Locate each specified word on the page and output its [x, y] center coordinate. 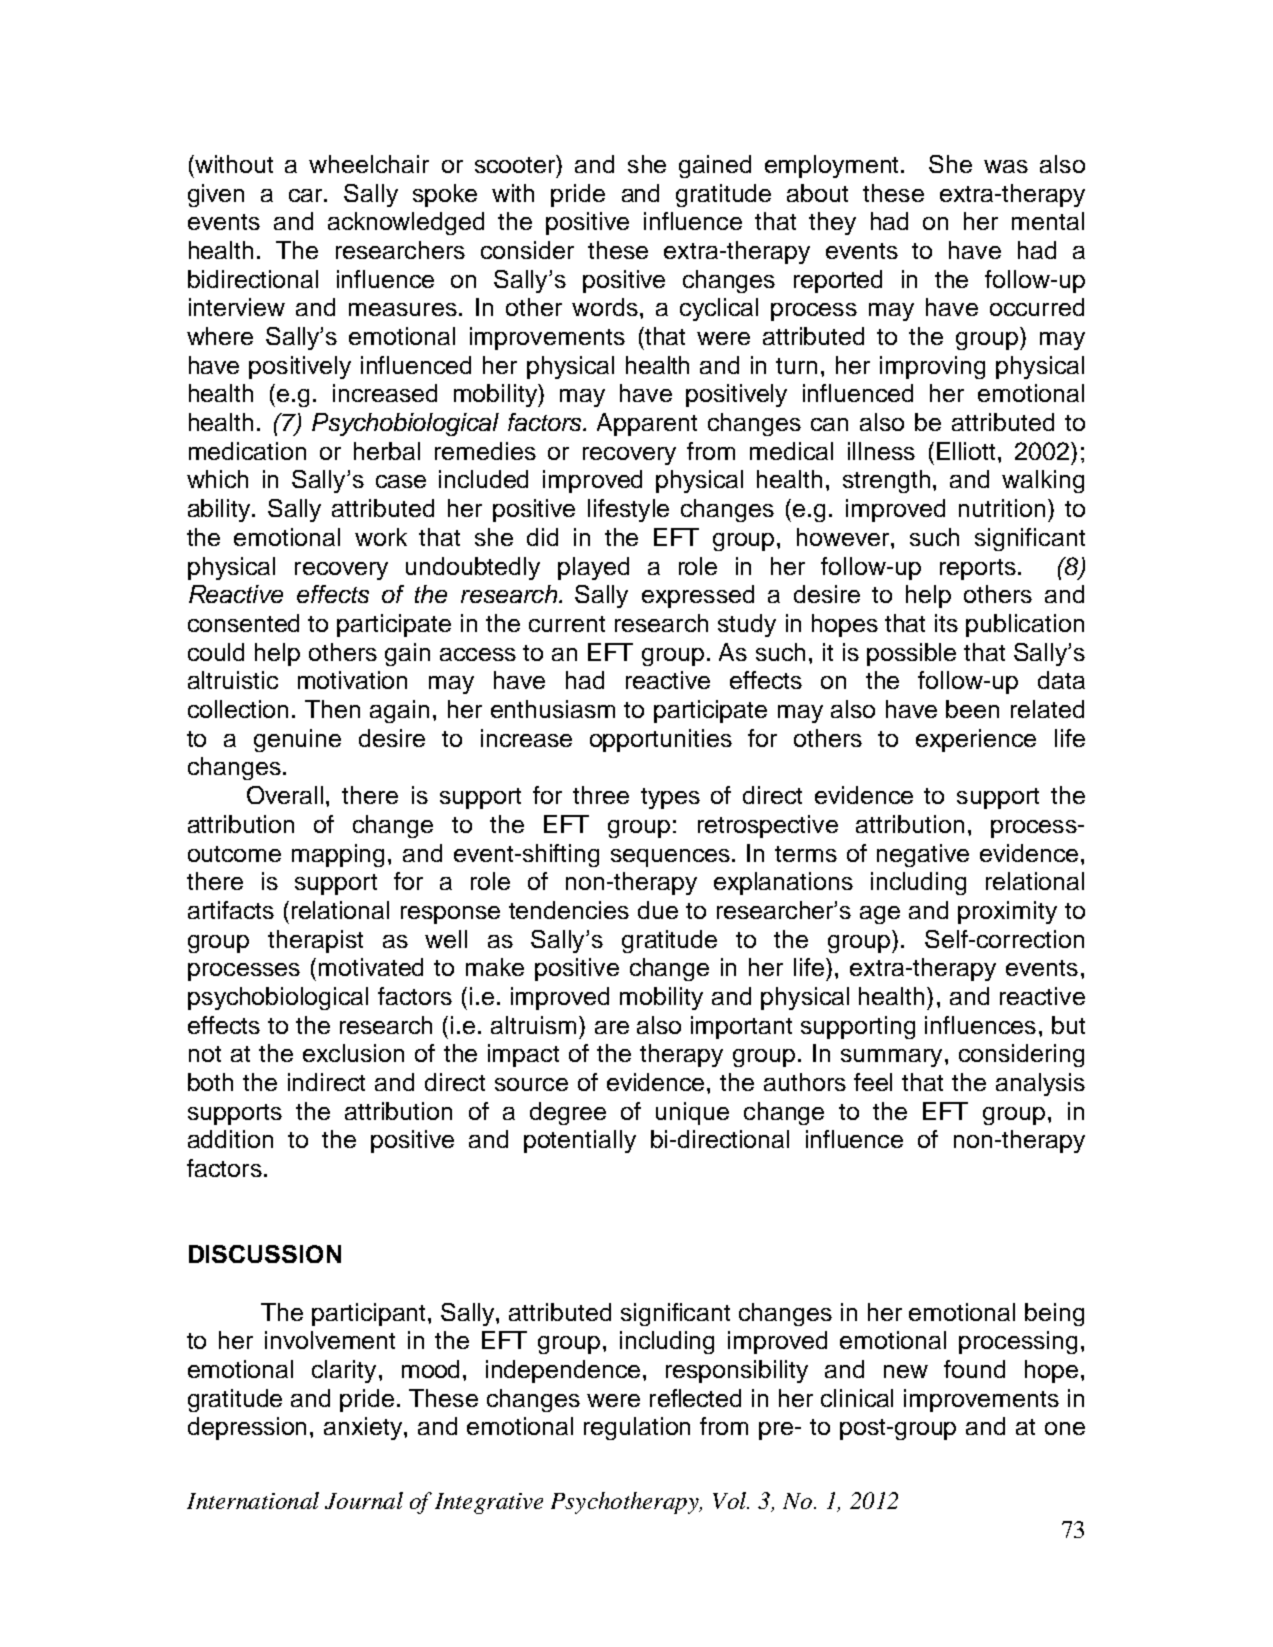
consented [243, 623]
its [946, 623]
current [567, 624]
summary [891, 1058]
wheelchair [369, 164]
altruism [533, 1025]
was [1006, 166]
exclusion [353, 1053]
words [605, 307]
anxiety [364, 1428]
